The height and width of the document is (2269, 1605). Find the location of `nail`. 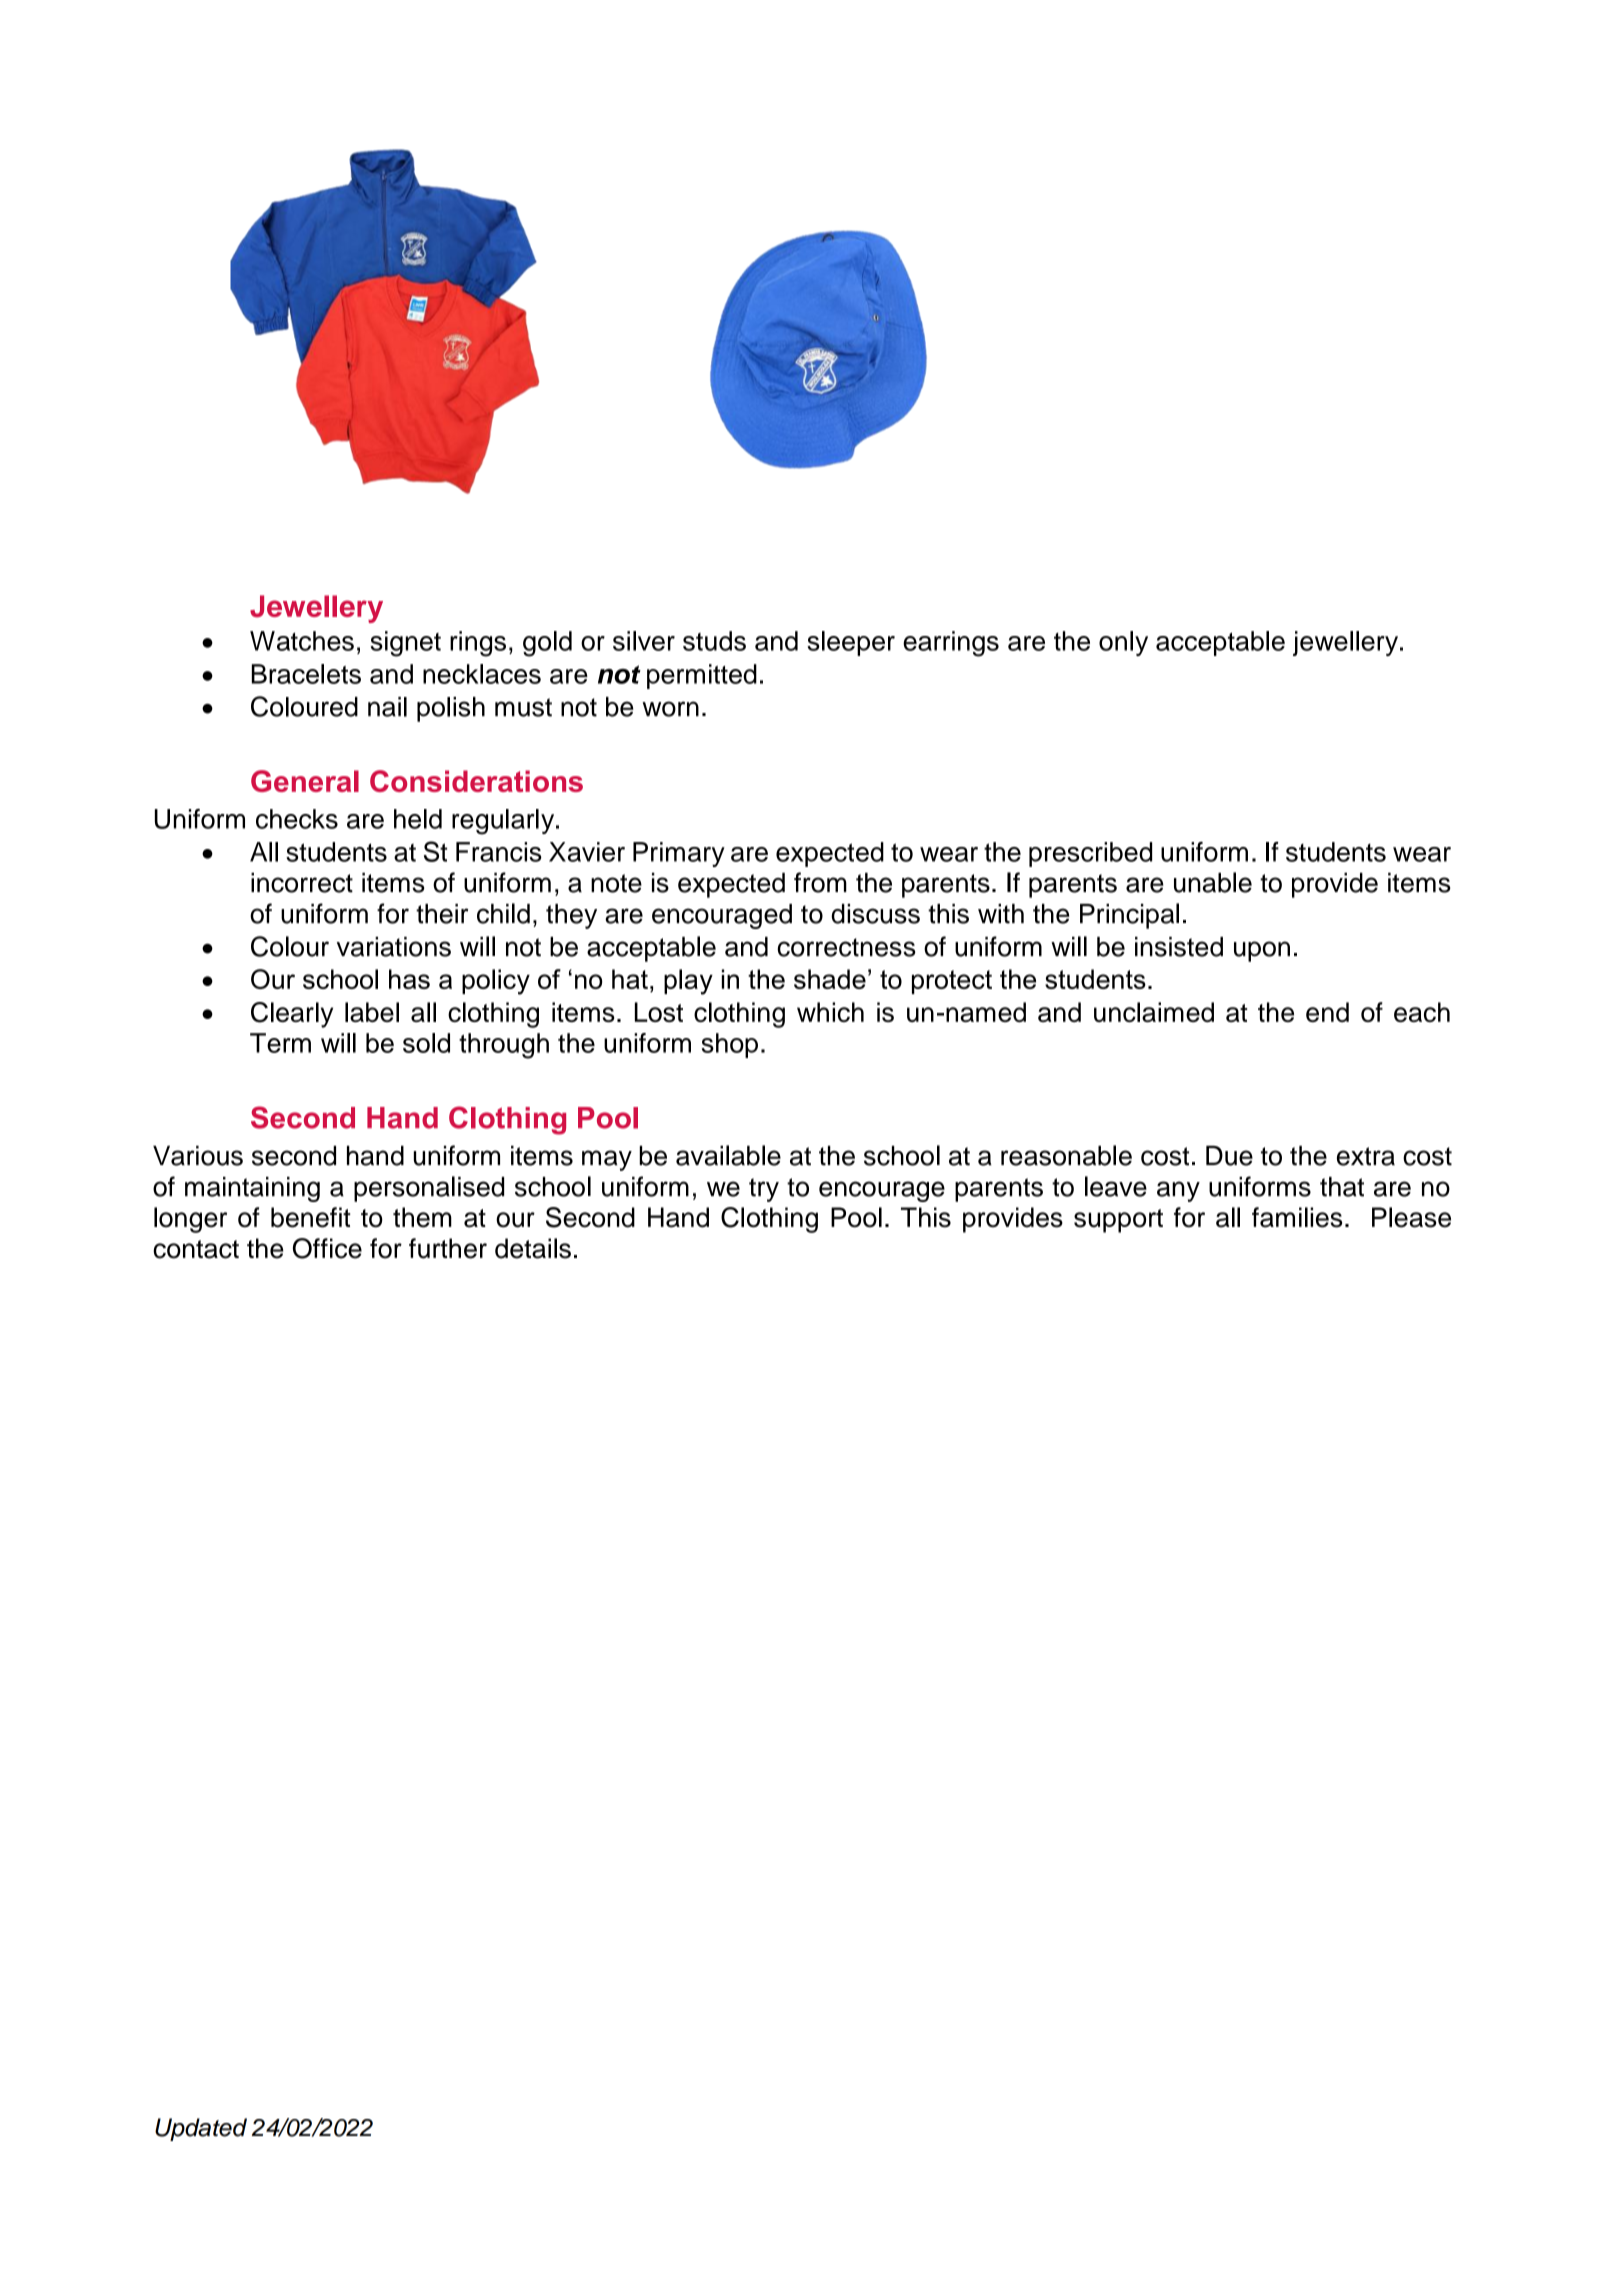

nail is located at coordinates (387, 707).
